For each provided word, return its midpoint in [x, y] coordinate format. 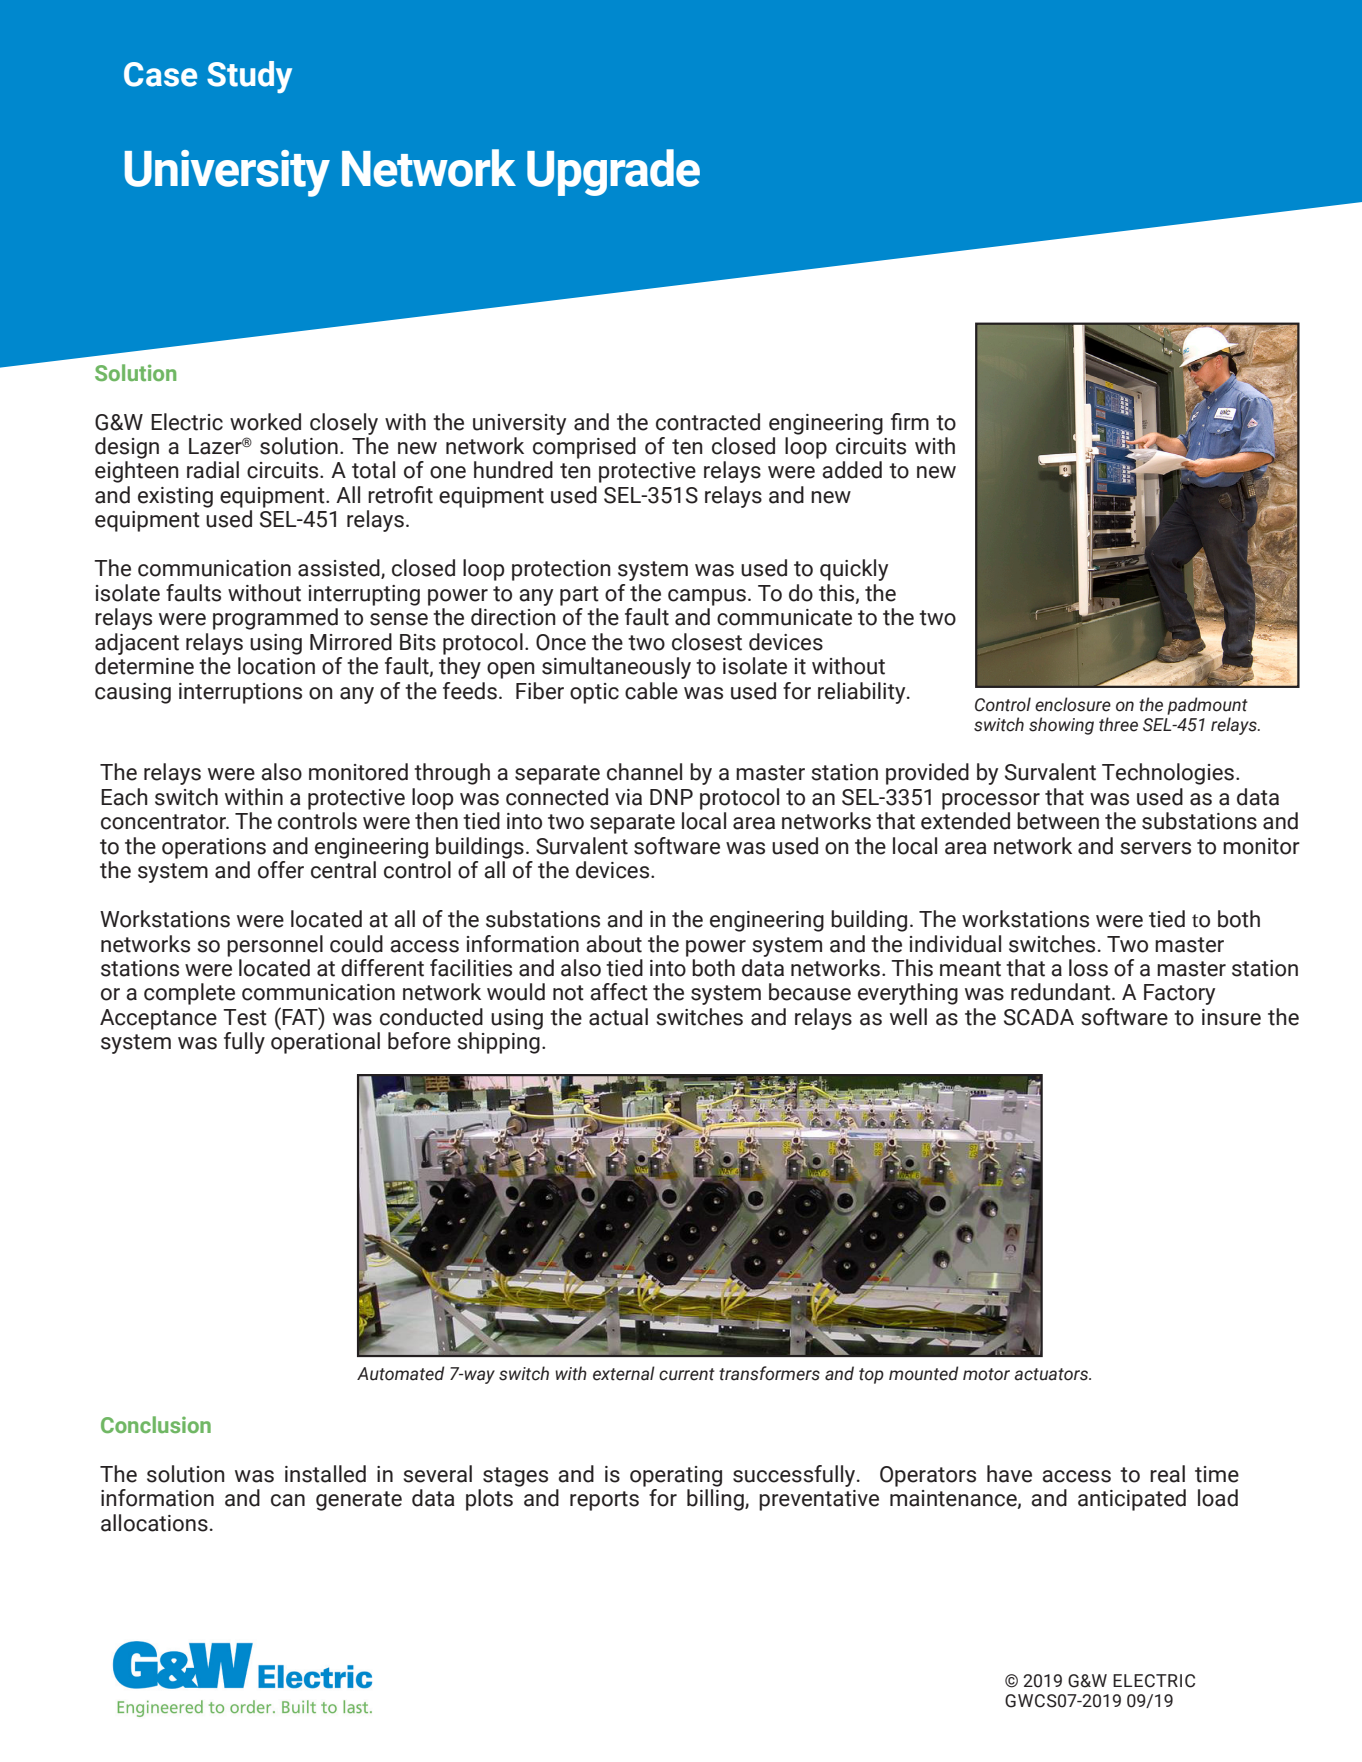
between [1058, 821]
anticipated [1132, 1500]
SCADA [1039, 1017]
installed [325, 1474]
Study [249, 77]
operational [325, 1043]
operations [214, 848]
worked [265, 422]
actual [618, 1017]
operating [676, 1476]
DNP [671, 797]
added [852, 470]
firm [910, 421]
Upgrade [613, 172]
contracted [708, 422]
